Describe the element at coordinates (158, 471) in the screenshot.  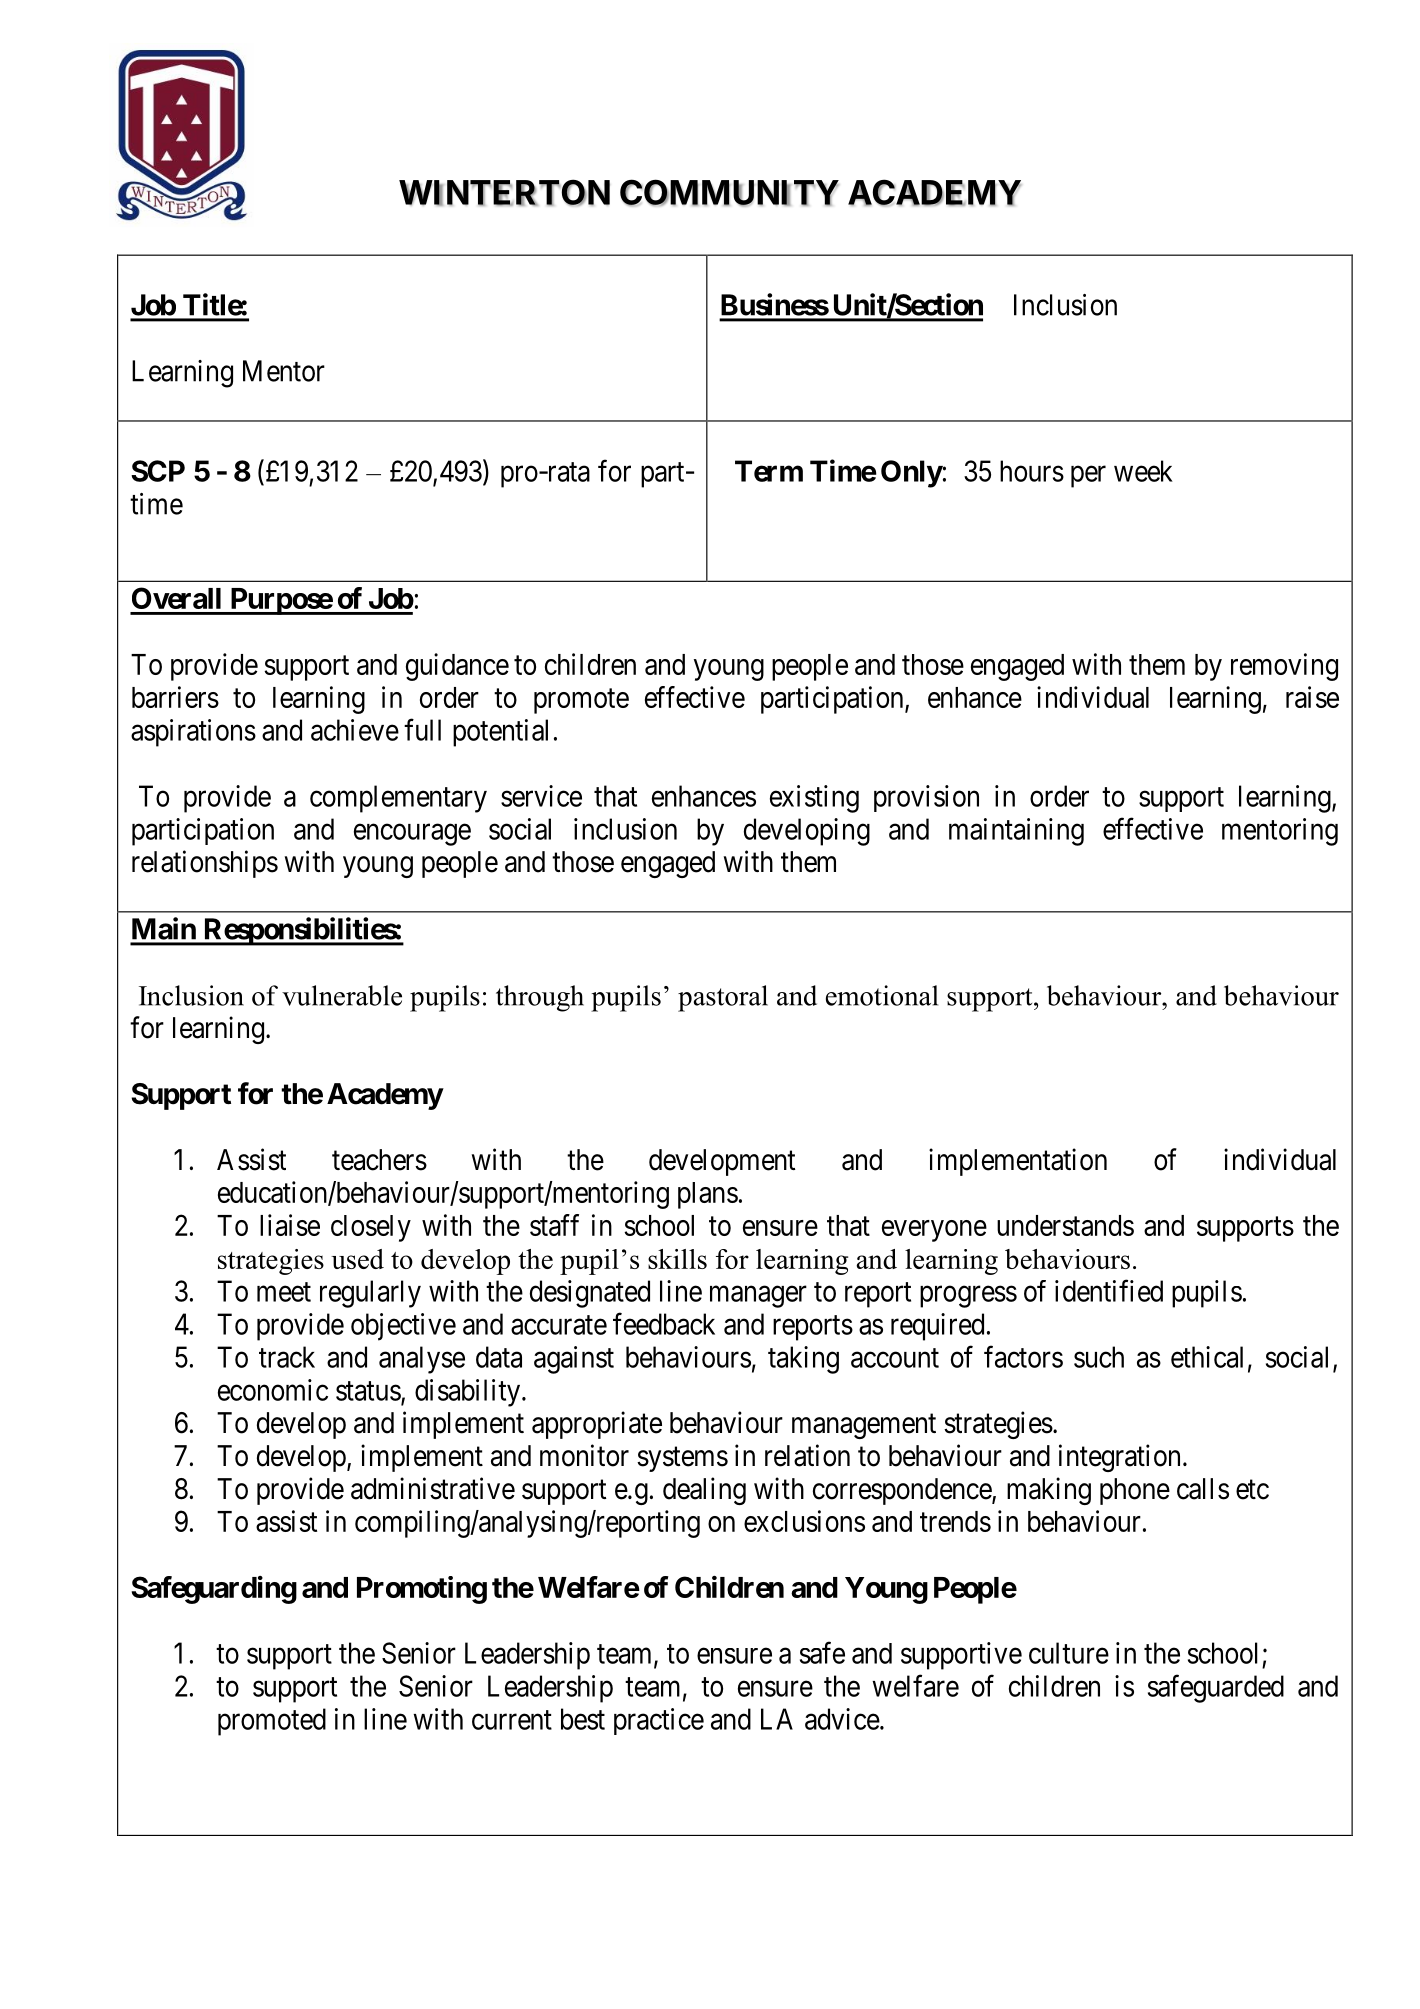
I see `SCP` at that location.
